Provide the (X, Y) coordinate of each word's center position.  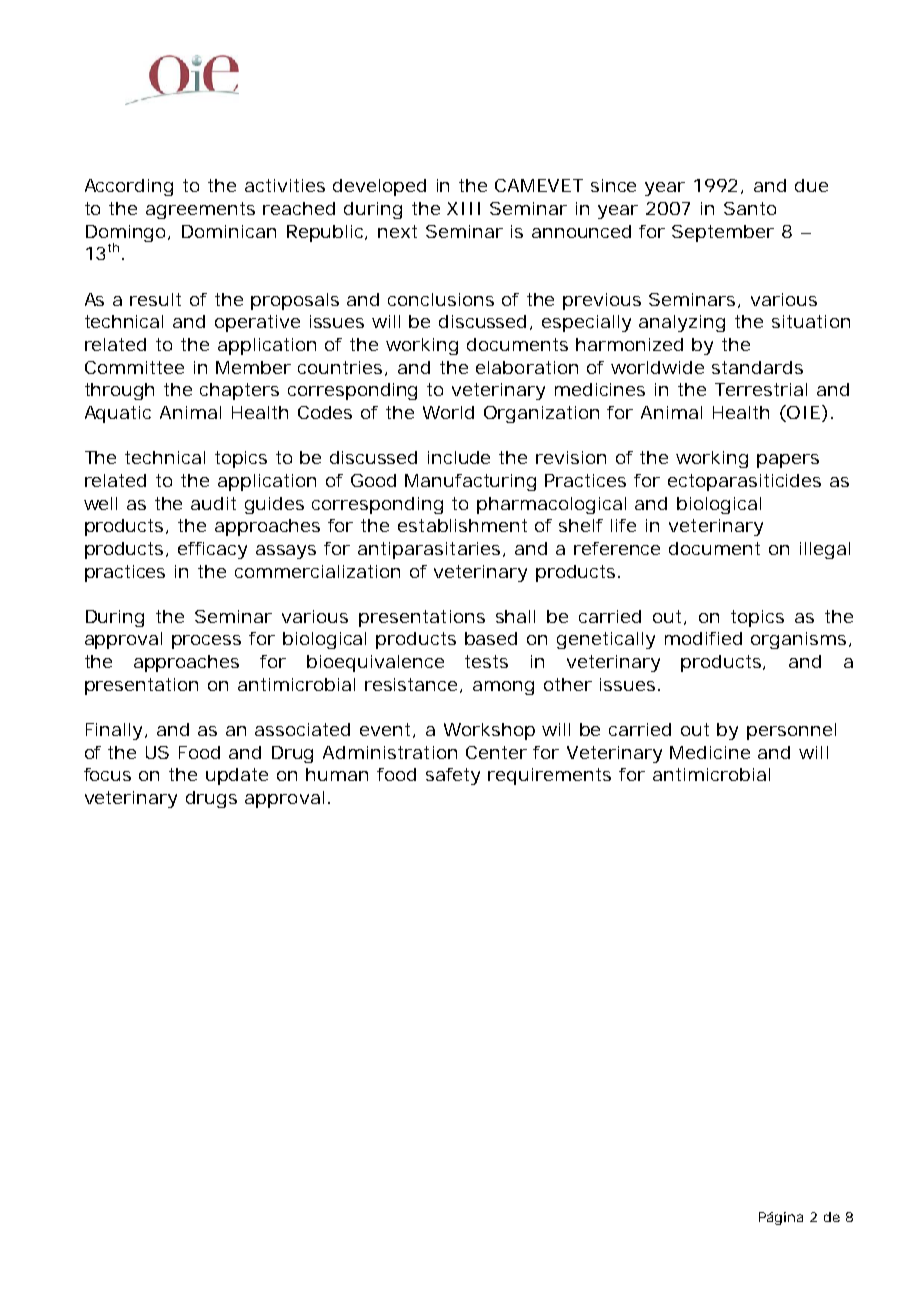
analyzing (682, 323)
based (491, 638)
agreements (200, 210)
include (459, 457)
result (155, 299)
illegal (825, 550)
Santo (750, 208)
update (237, 776)
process (206, 642)
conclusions (441, 299)
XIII (463, 208)
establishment (462, 525)
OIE (802, 413)
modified (703, 638)
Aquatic (118, 414)
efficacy (212, 550)
